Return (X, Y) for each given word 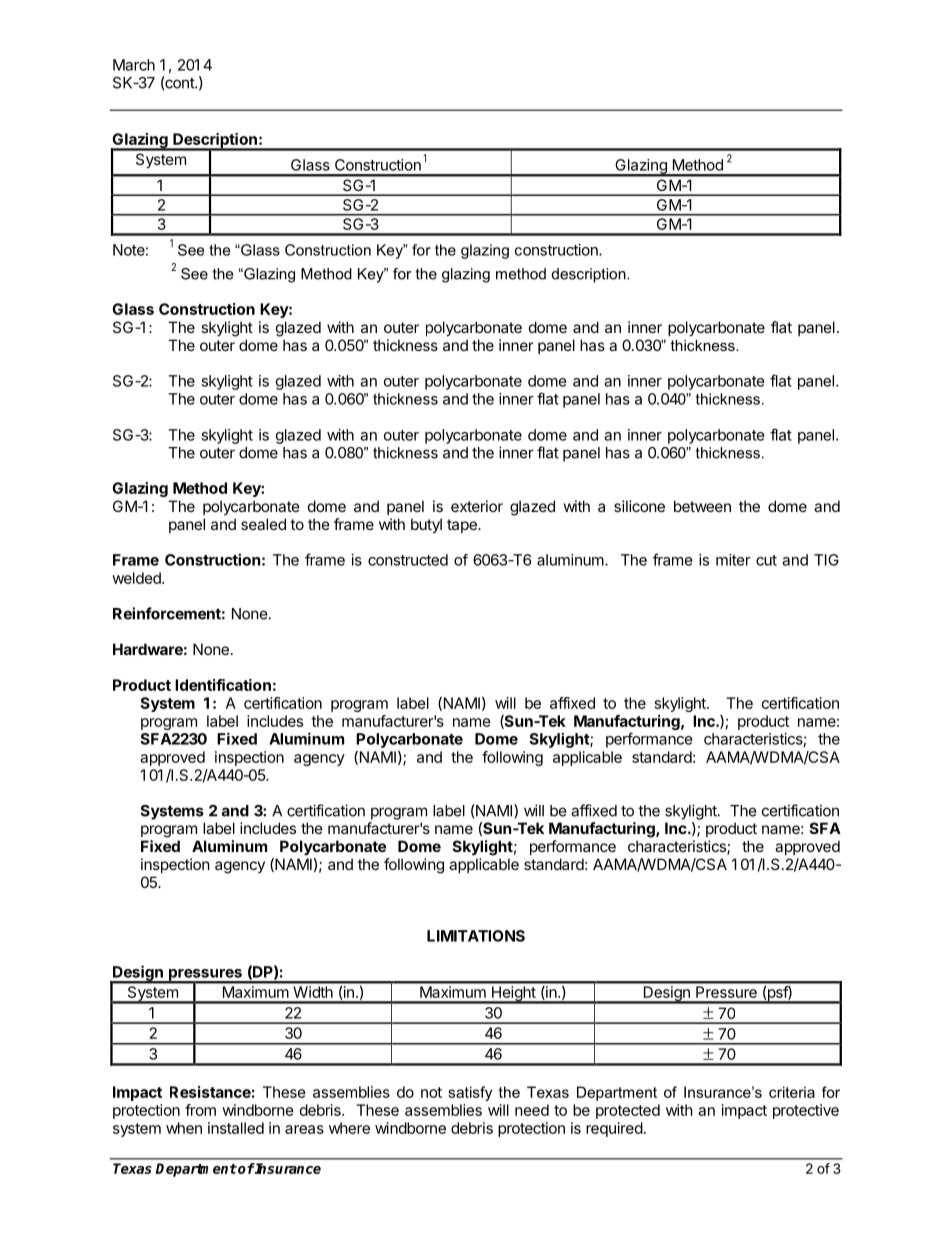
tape (463, 526)
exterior (477, 506)
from (200, 1110)
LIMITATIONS (476, 936)
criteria (792, 1092)
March (134, 65)
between (702, 506)
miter (733, 560)
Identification (223, 685)
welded (137, 578)
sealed (263, 524)
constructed (408, 560)
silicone (639, 506)
